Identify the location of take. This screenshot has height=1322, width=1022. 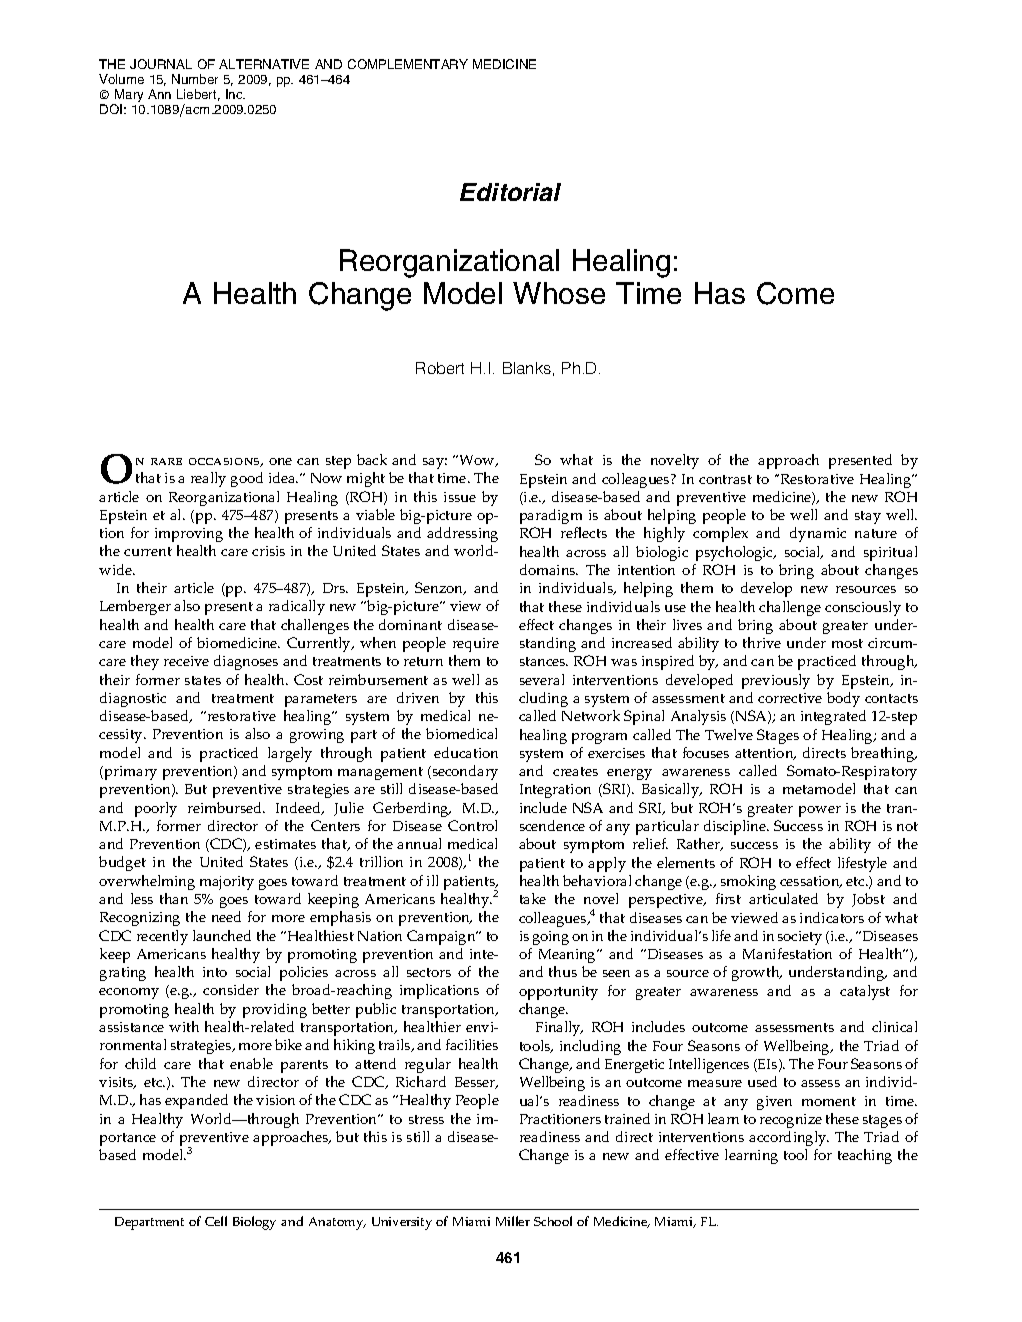
(533, 898).
